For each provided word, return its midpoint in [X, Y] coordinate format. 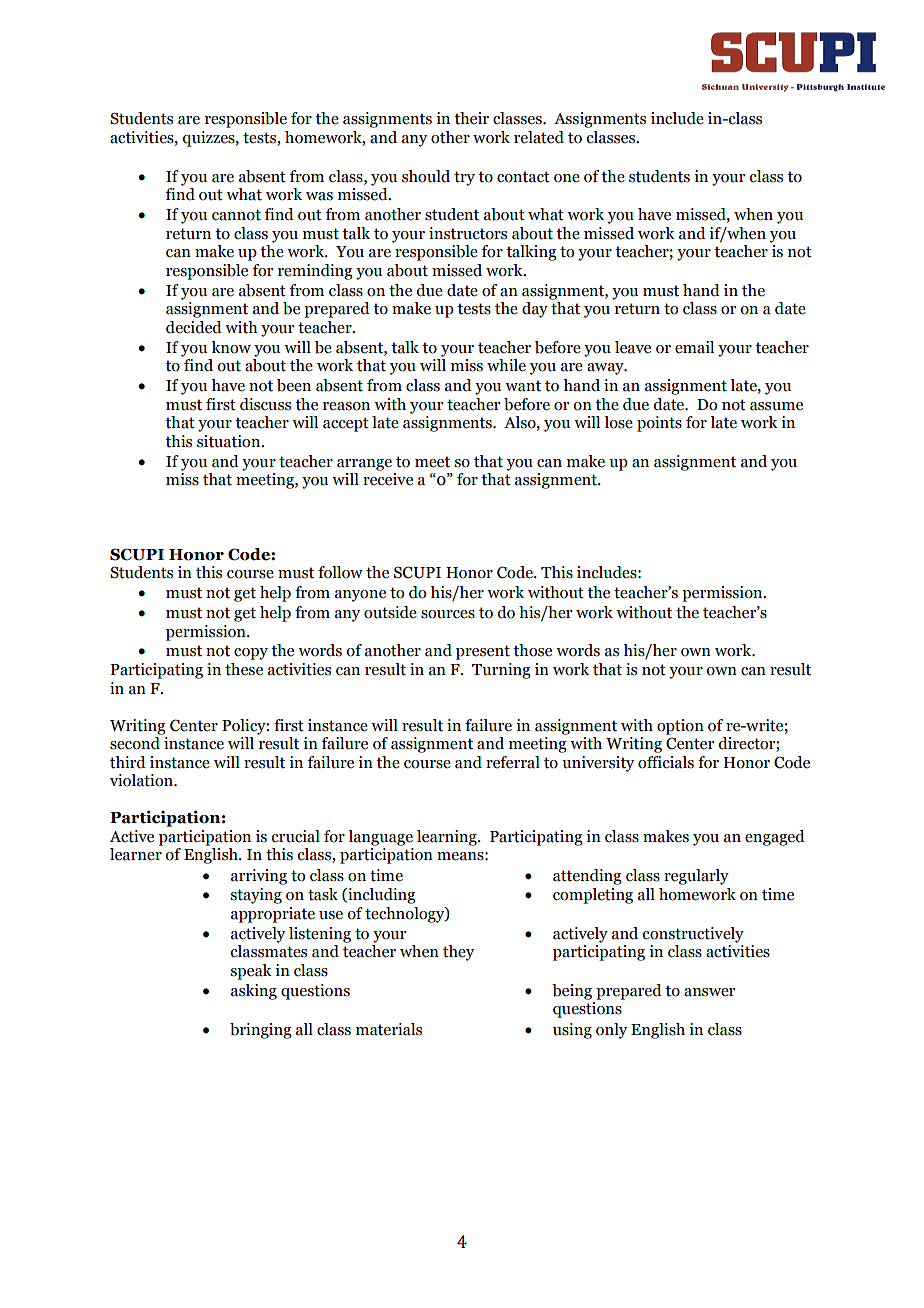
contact [523, 177]
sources [448, 614]
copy [251, 654]
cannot [236, 215]
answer [709, 992]
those [532, 650]
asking [254, 992]
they [458, 953]
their [471, 118]
